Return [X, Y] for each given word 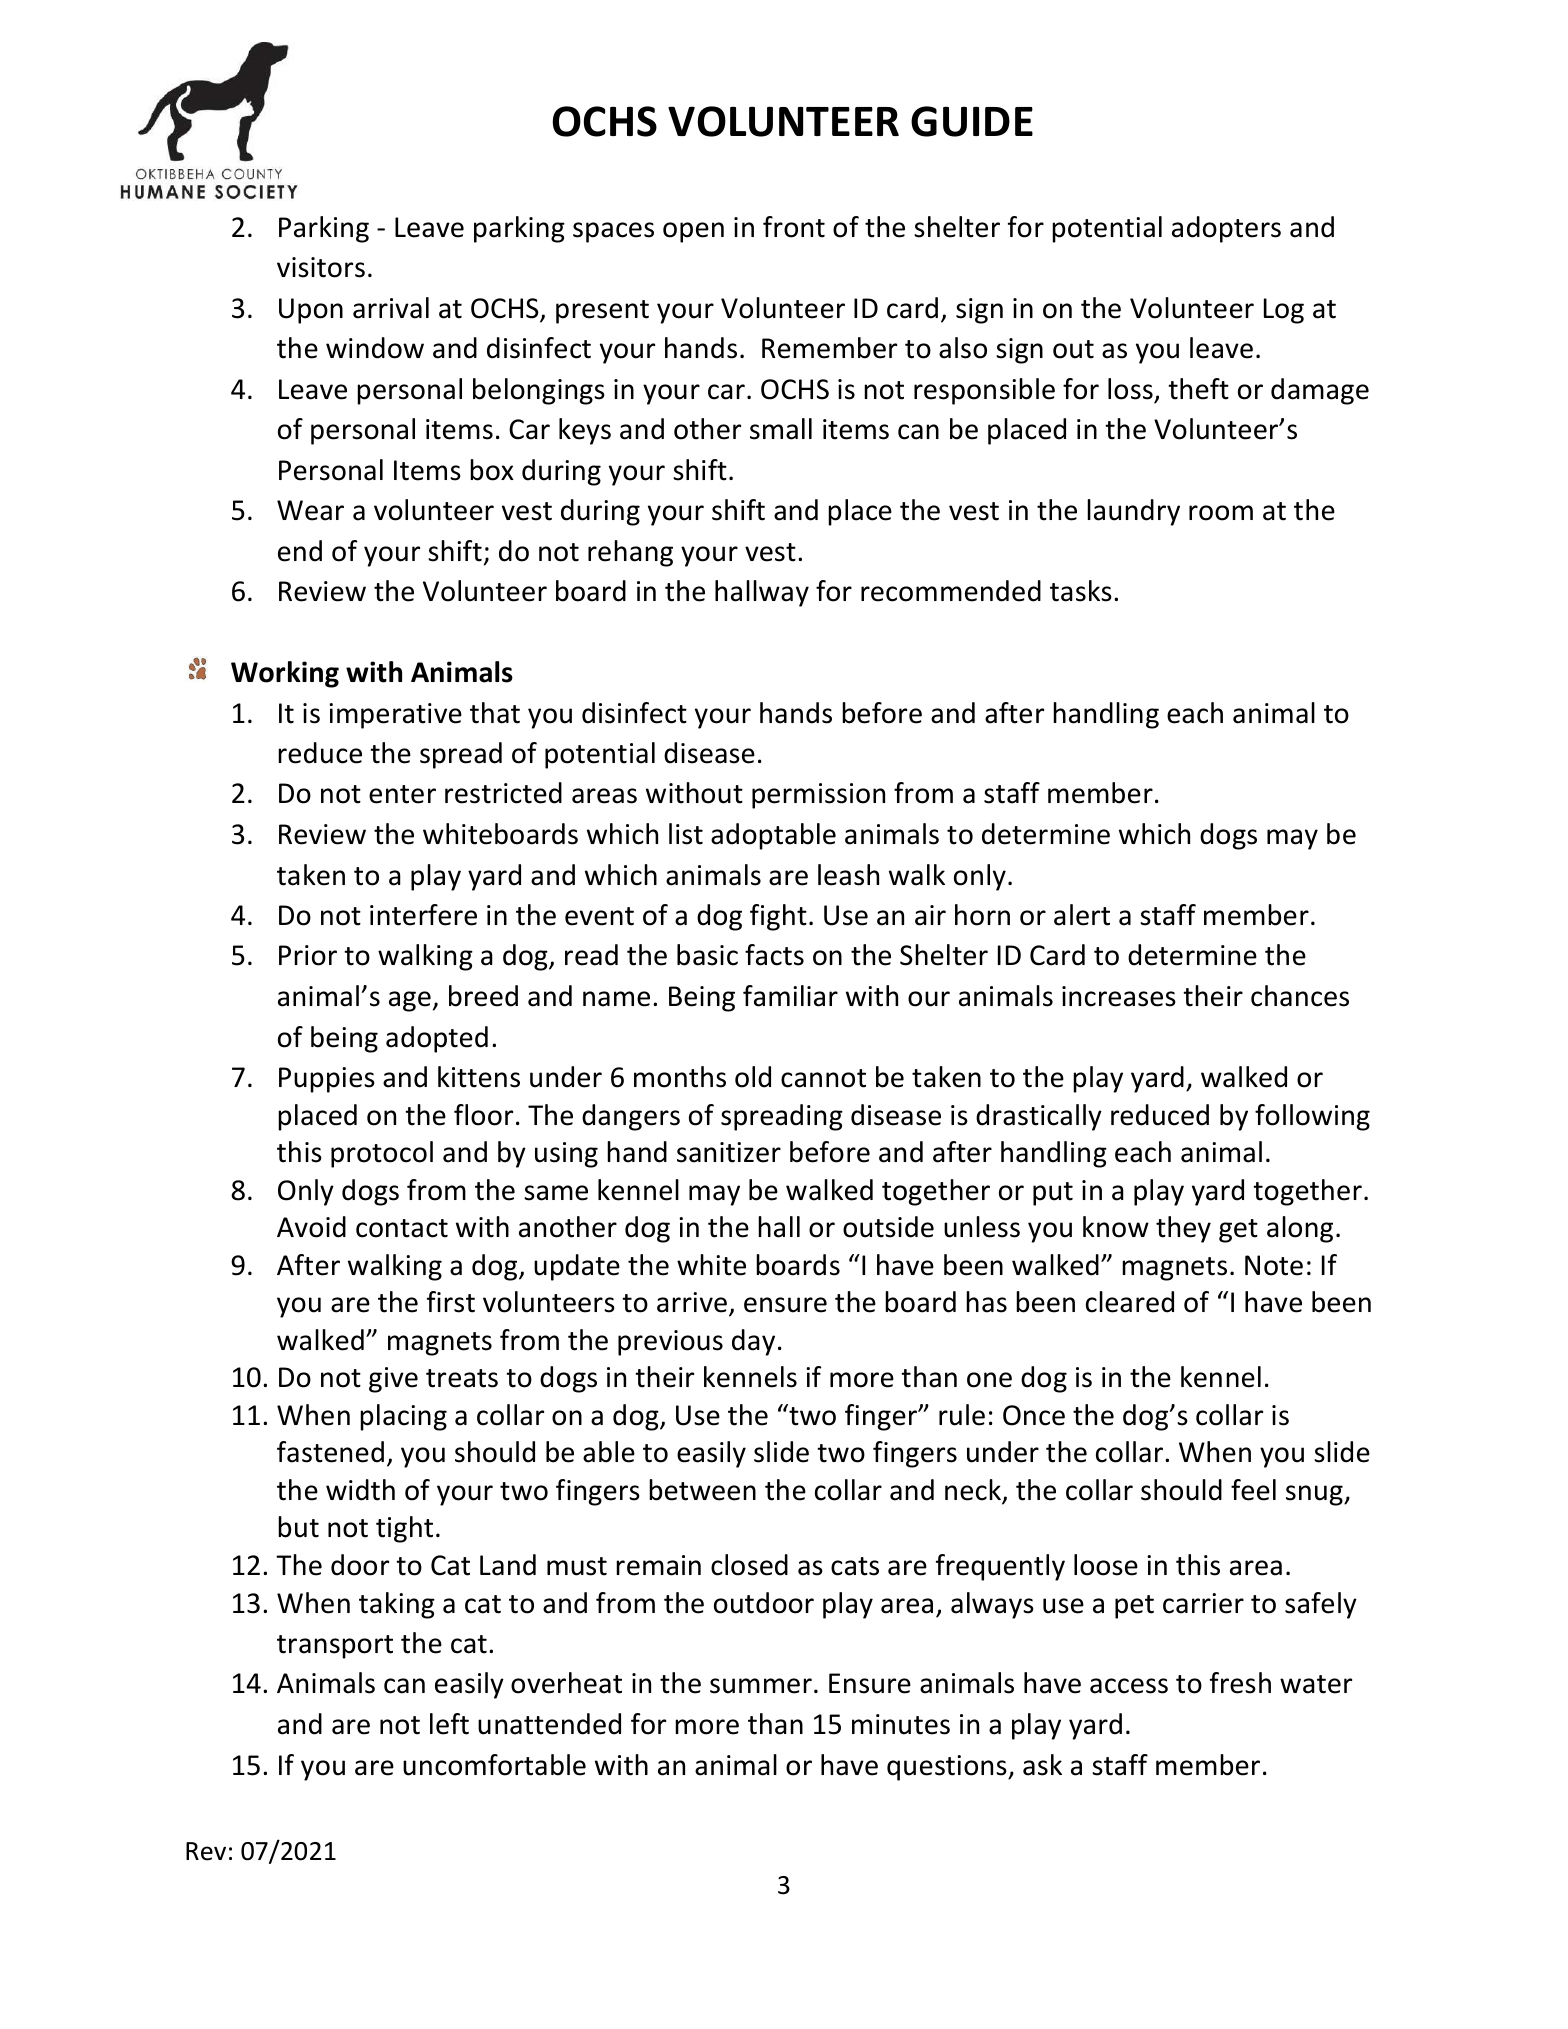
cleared [1130, 1302]
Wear [310, 510]
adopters [1226, 229]
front [794, 227]
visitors [321, 267]
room [1221, 513]
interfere [423, 915]
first [451, 1302]
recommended [951, 591]
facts [774, 955]
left [449, 1724]
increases [1119, 996]
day [753, 1342]
